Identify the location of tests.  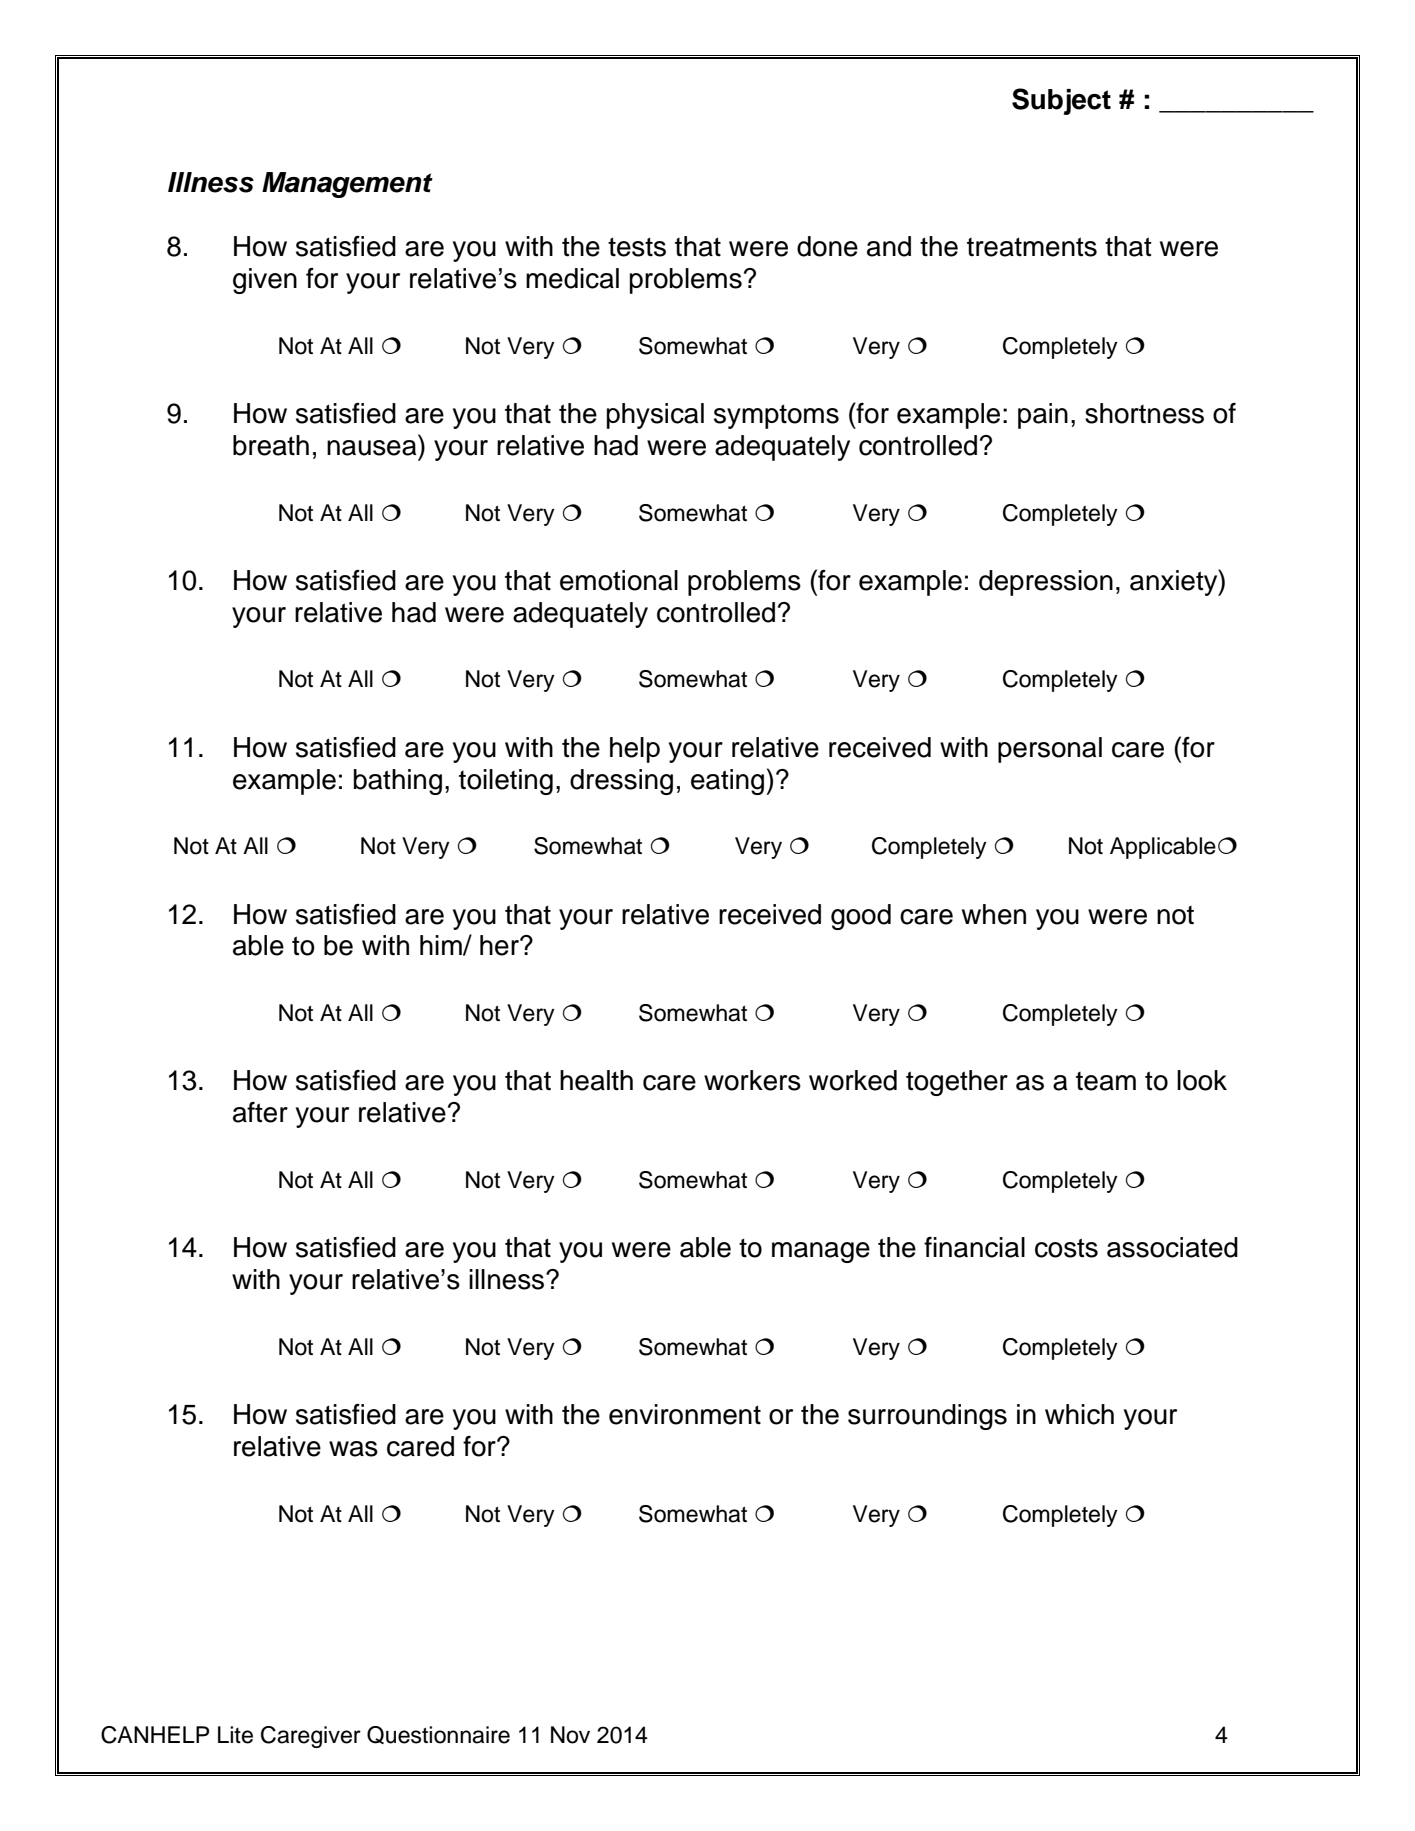
(637, 247).
